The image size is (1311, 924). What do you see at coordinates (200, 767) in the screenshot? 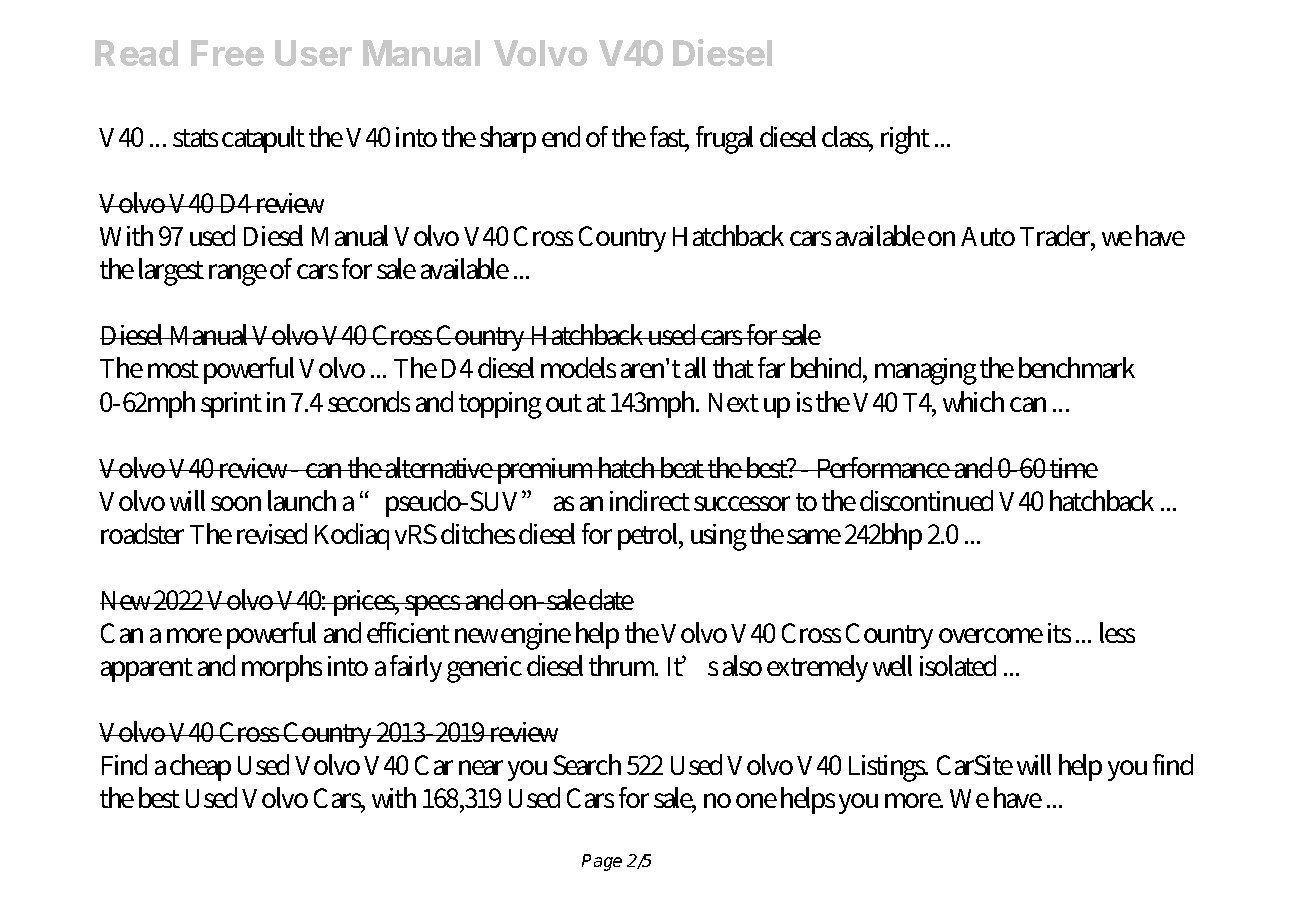
I see `cheap` at bounding box center [200, 767].
